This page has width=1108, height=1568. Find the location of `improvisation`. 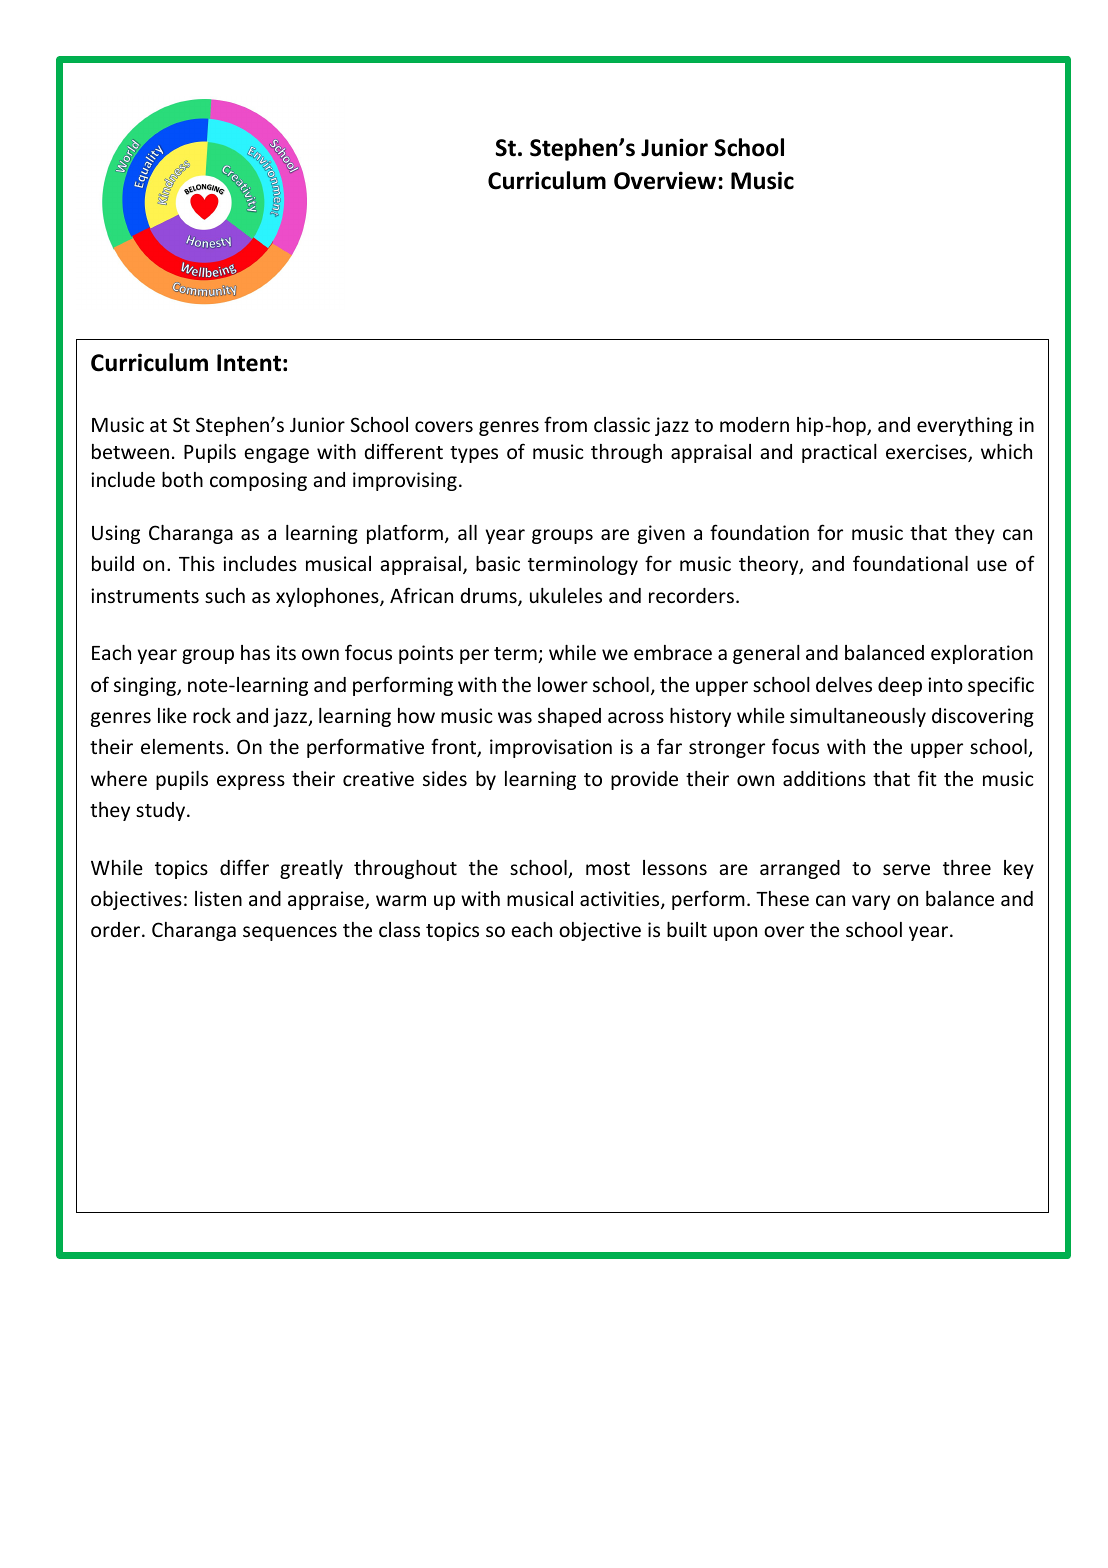

improvisation is located at coordinates (551, 748).
